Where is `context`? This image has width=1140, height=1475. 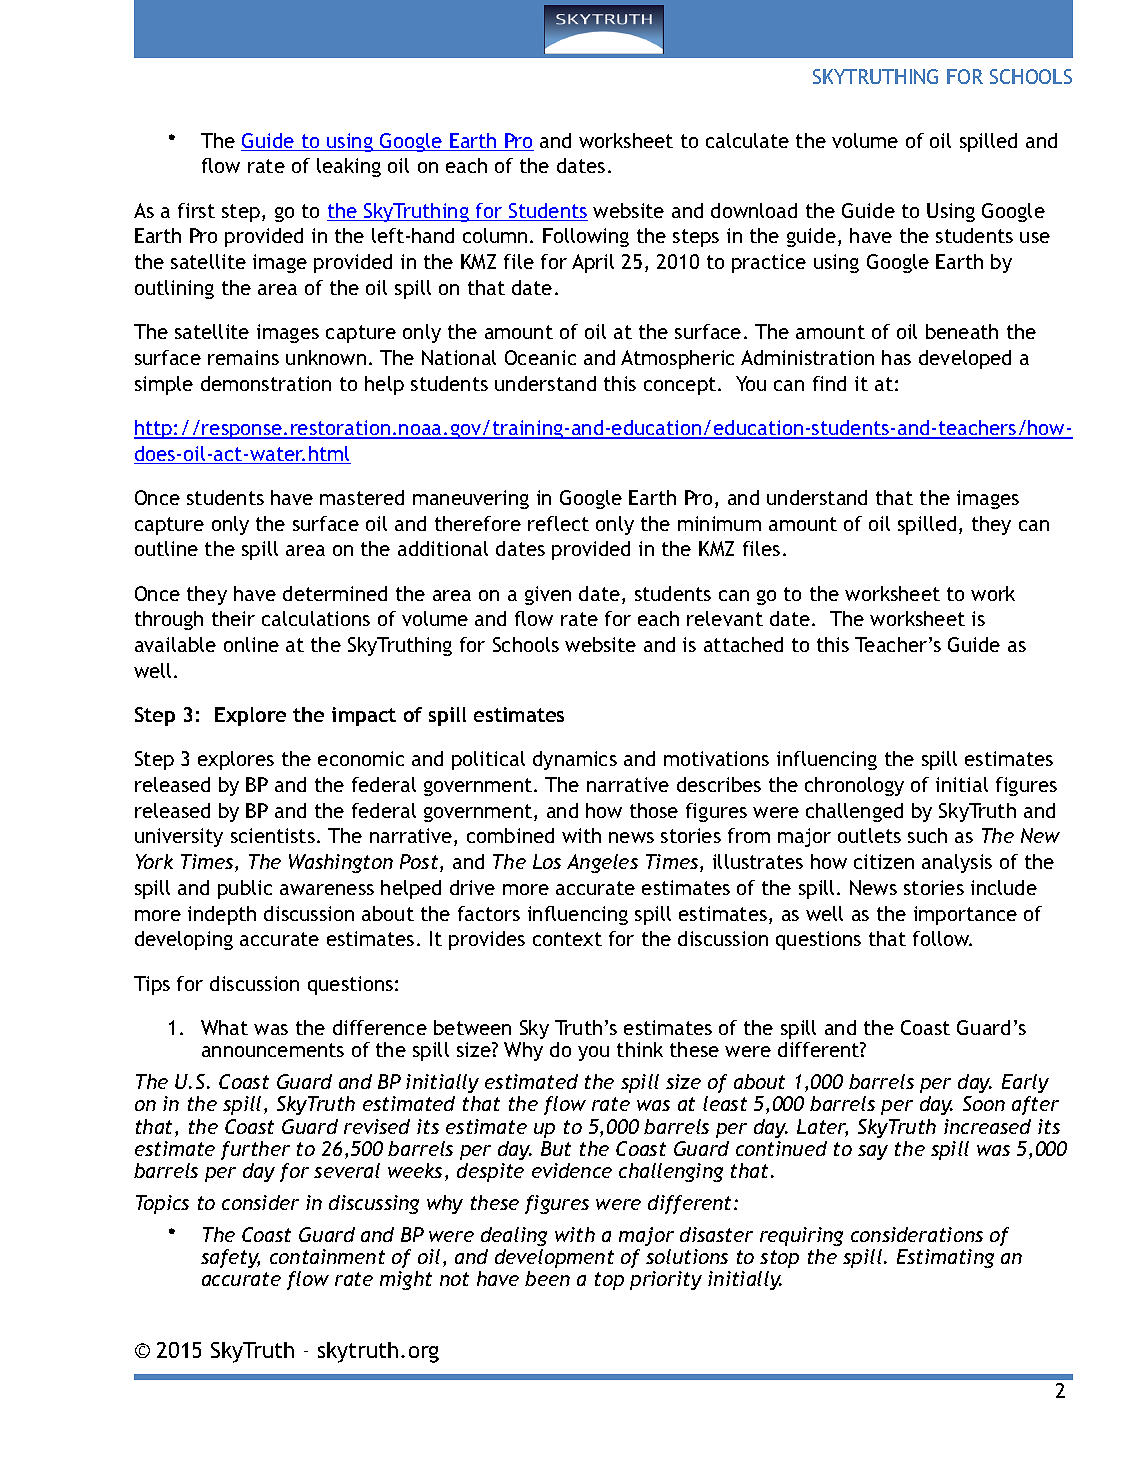 context is located at coordinates (567, 939).
